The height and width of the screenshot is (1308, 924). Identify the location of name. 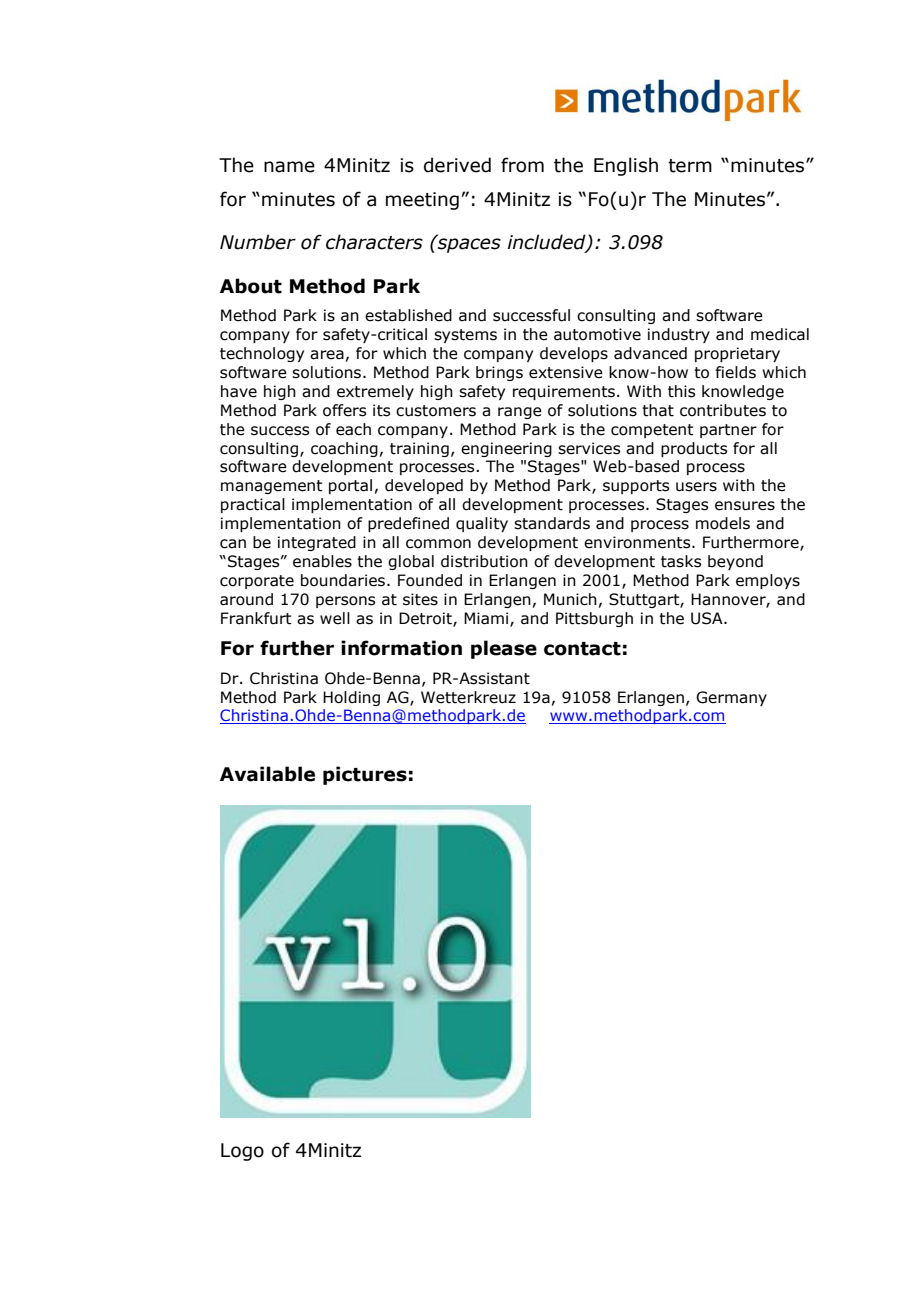
(289, 167).
